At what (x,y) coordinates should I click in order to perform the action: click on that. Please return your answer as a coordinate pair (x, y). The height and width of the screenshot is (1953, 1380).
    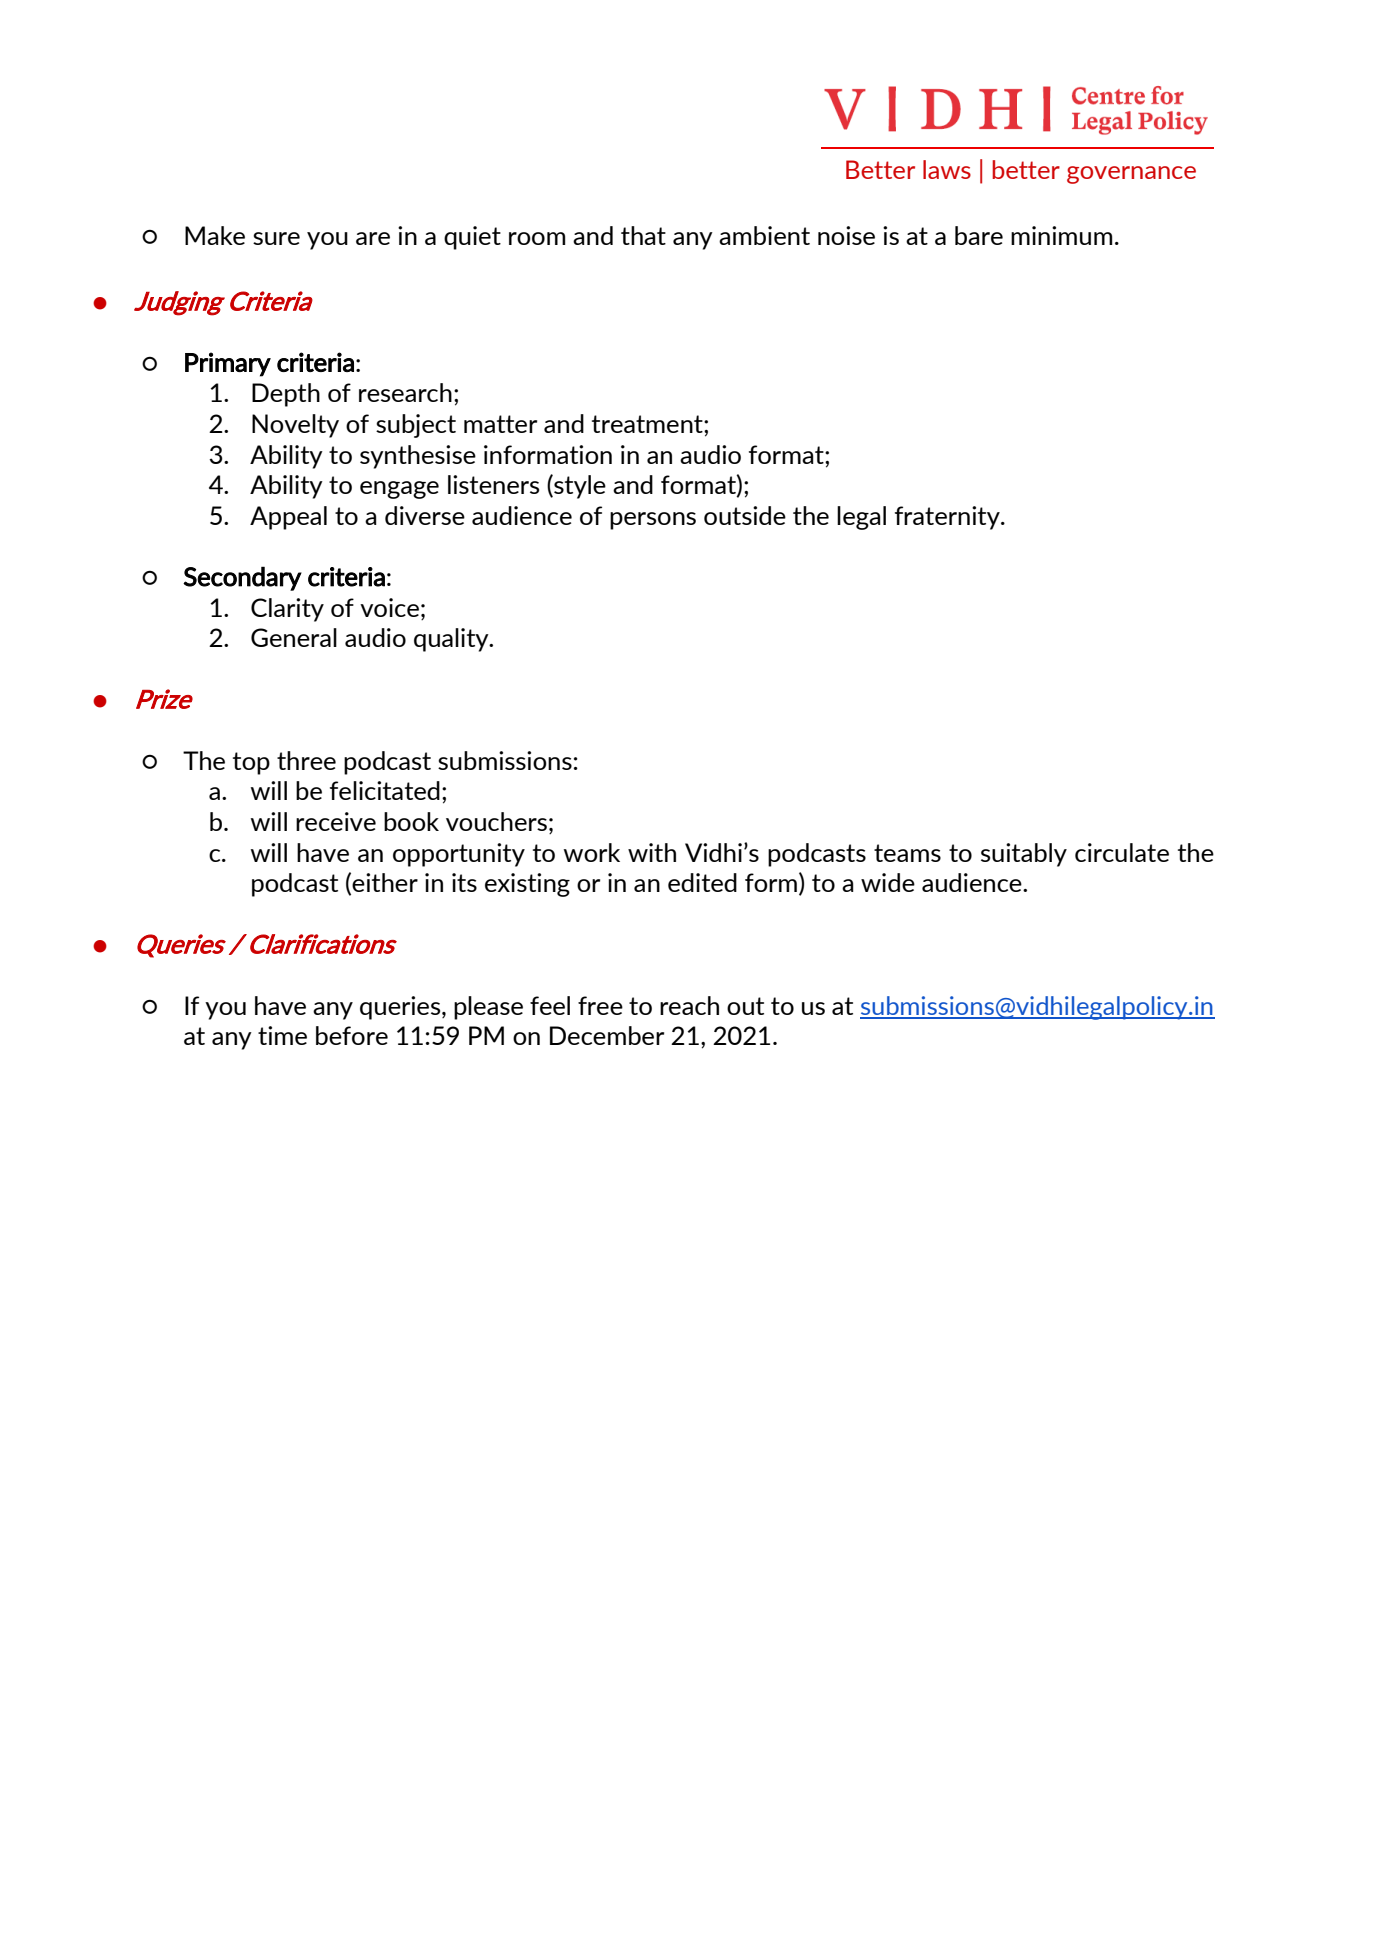
    Looking at the image, I should click on (643, 235).
